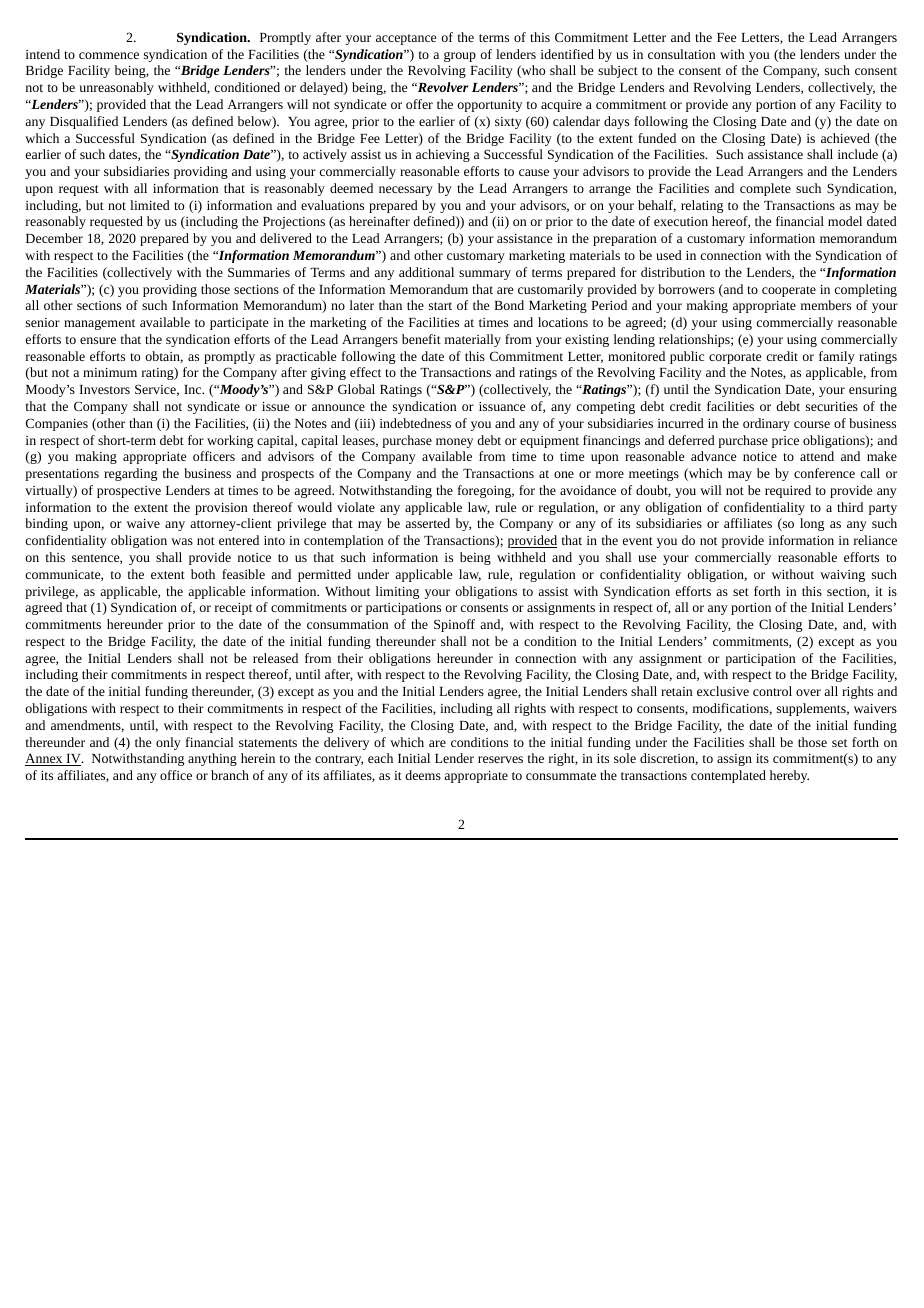 This image has height=1308, width=924. What do you see at coordinates (104, 389) in the image?
I see `Investors` at bounding box center [104, 389].
